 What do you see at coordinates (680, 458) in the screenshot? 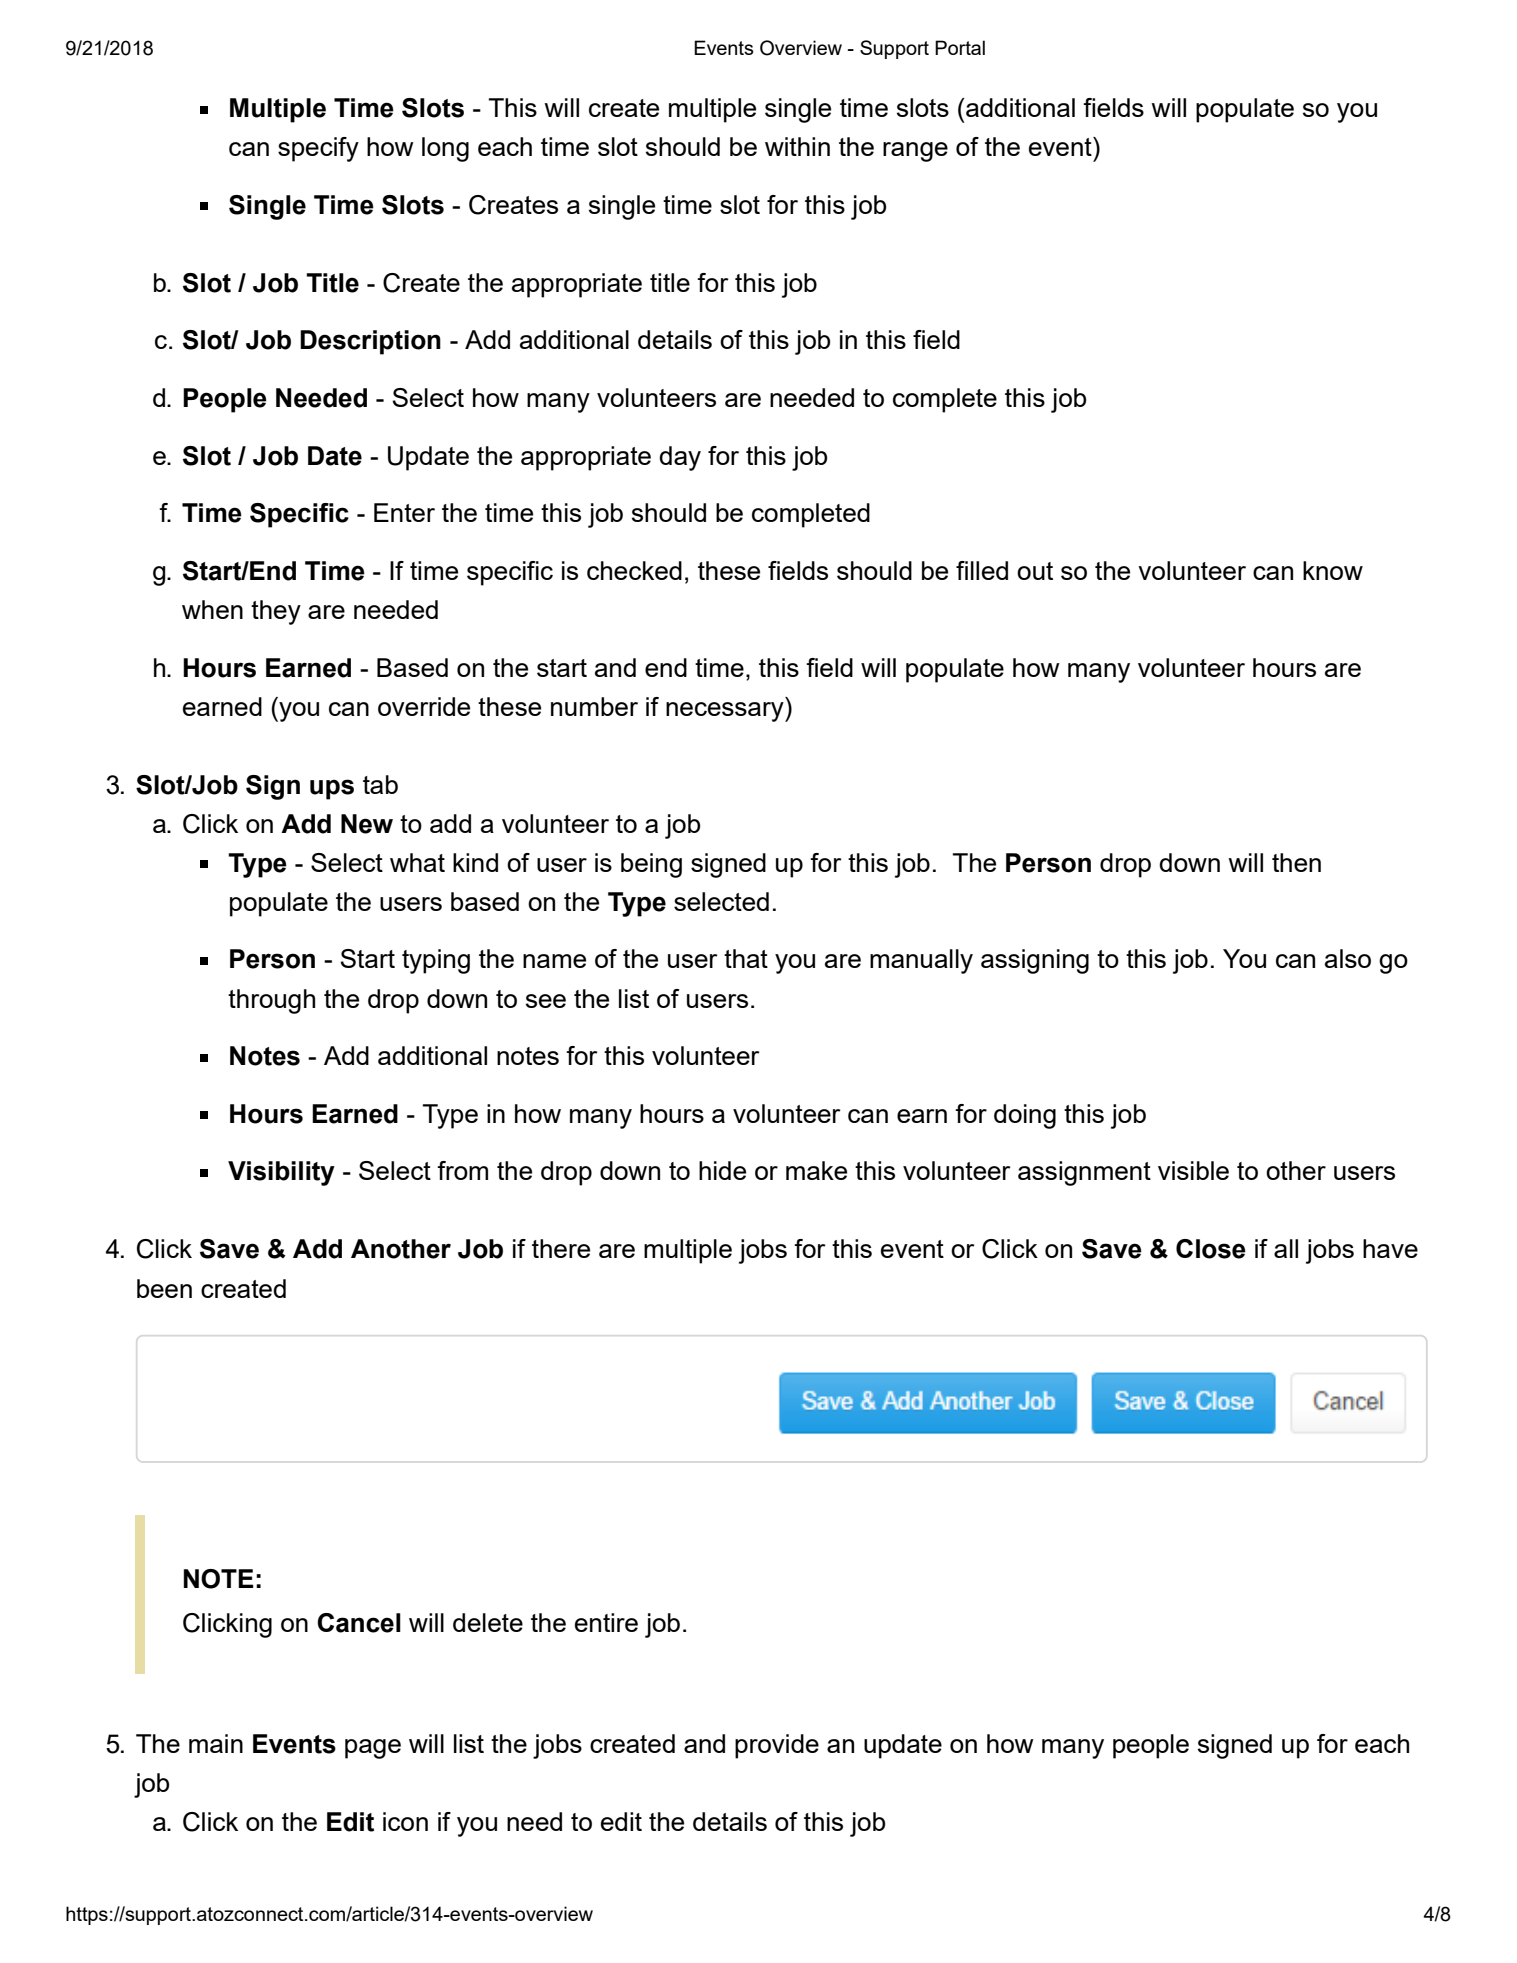
I see `day` at bounding box center [680, 458].
